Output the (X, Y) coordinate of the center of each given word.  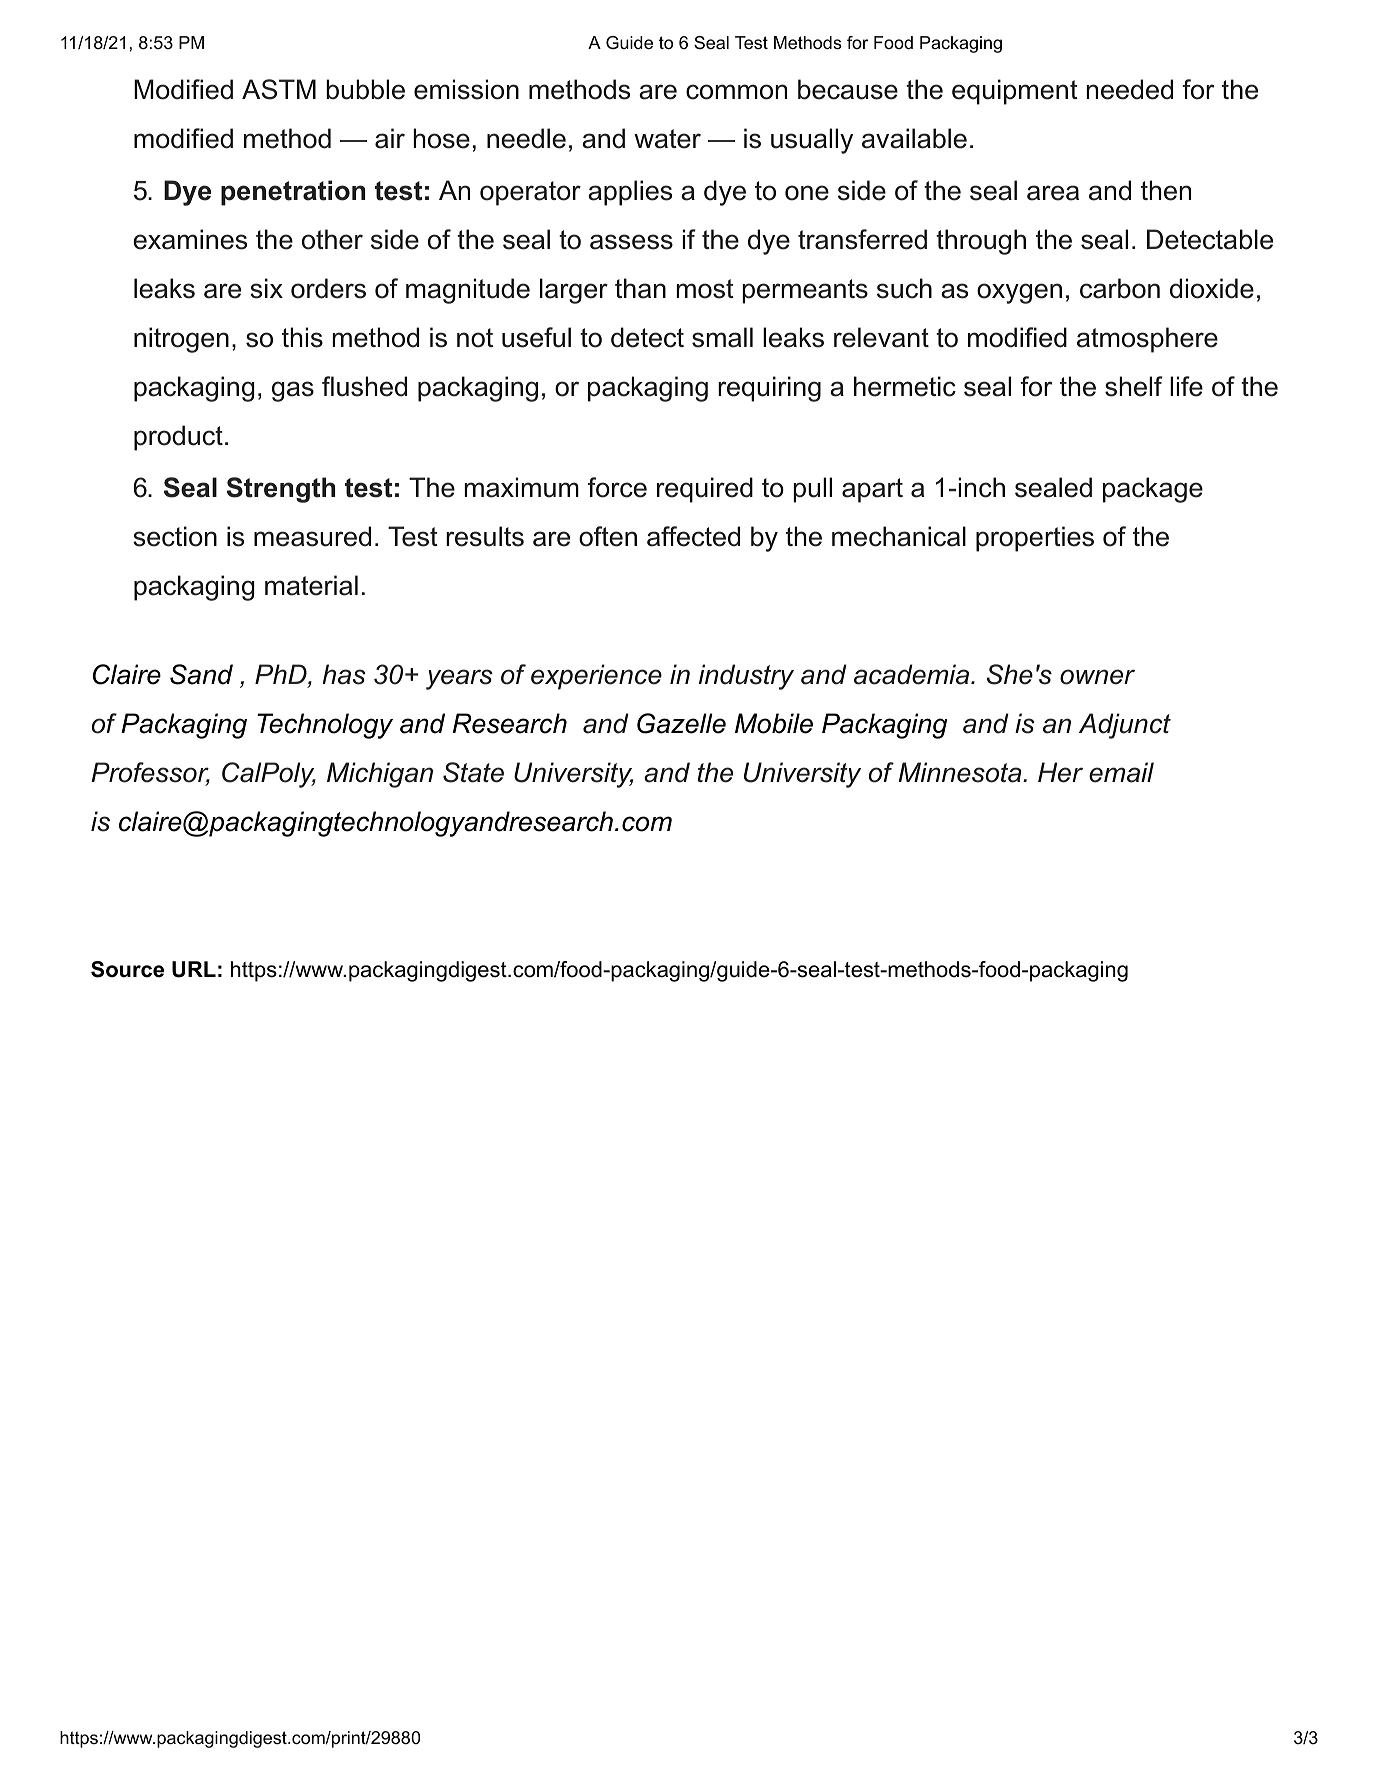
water (667, 139)
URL (194, 969)
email (1121, 772)
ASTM (279, 89)
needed (1129, 89)
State (473, 772)
